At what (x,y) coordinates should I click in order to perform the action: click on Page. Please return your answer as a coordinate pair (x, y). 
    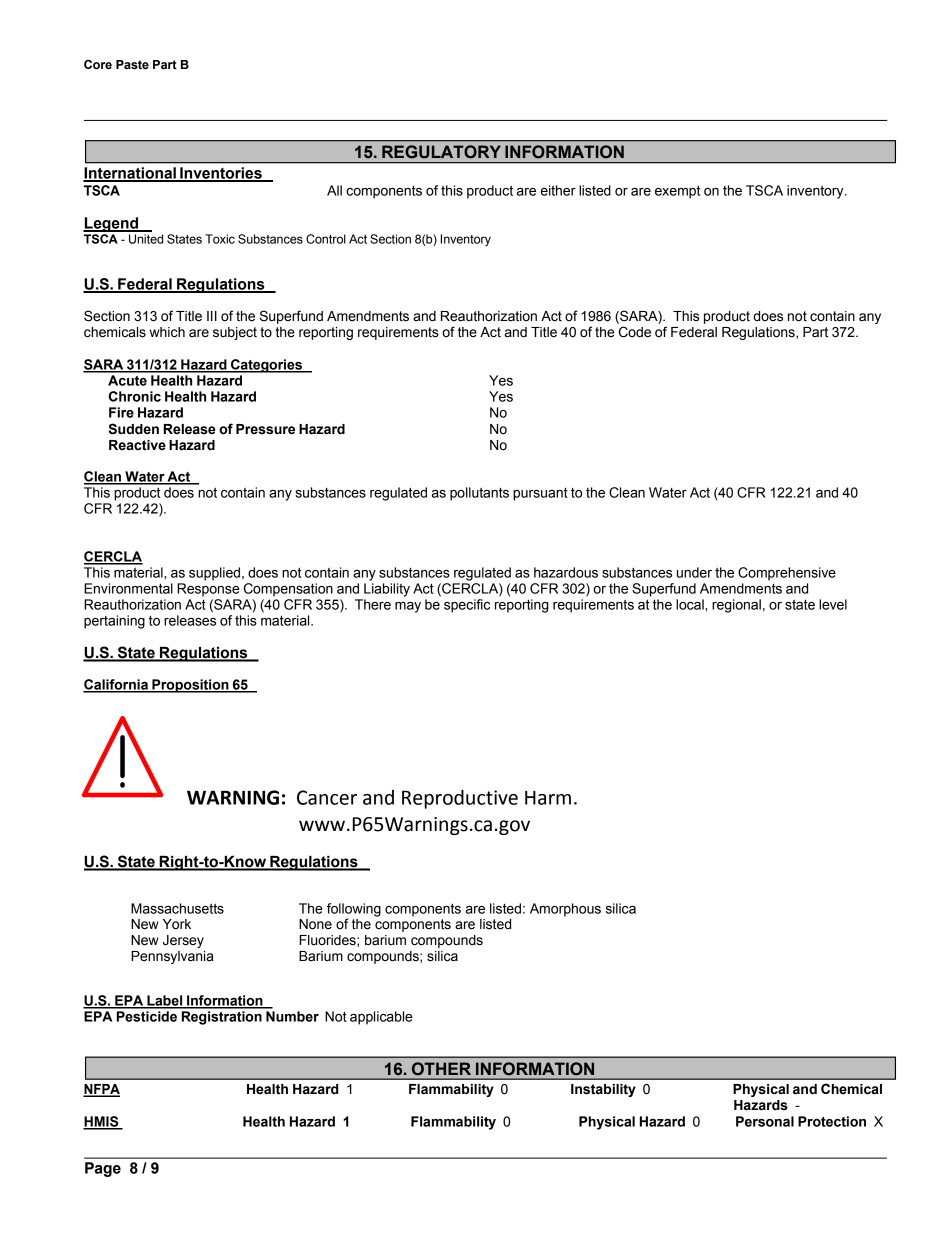
    Looking at the image, I should click on (103, 1169).
